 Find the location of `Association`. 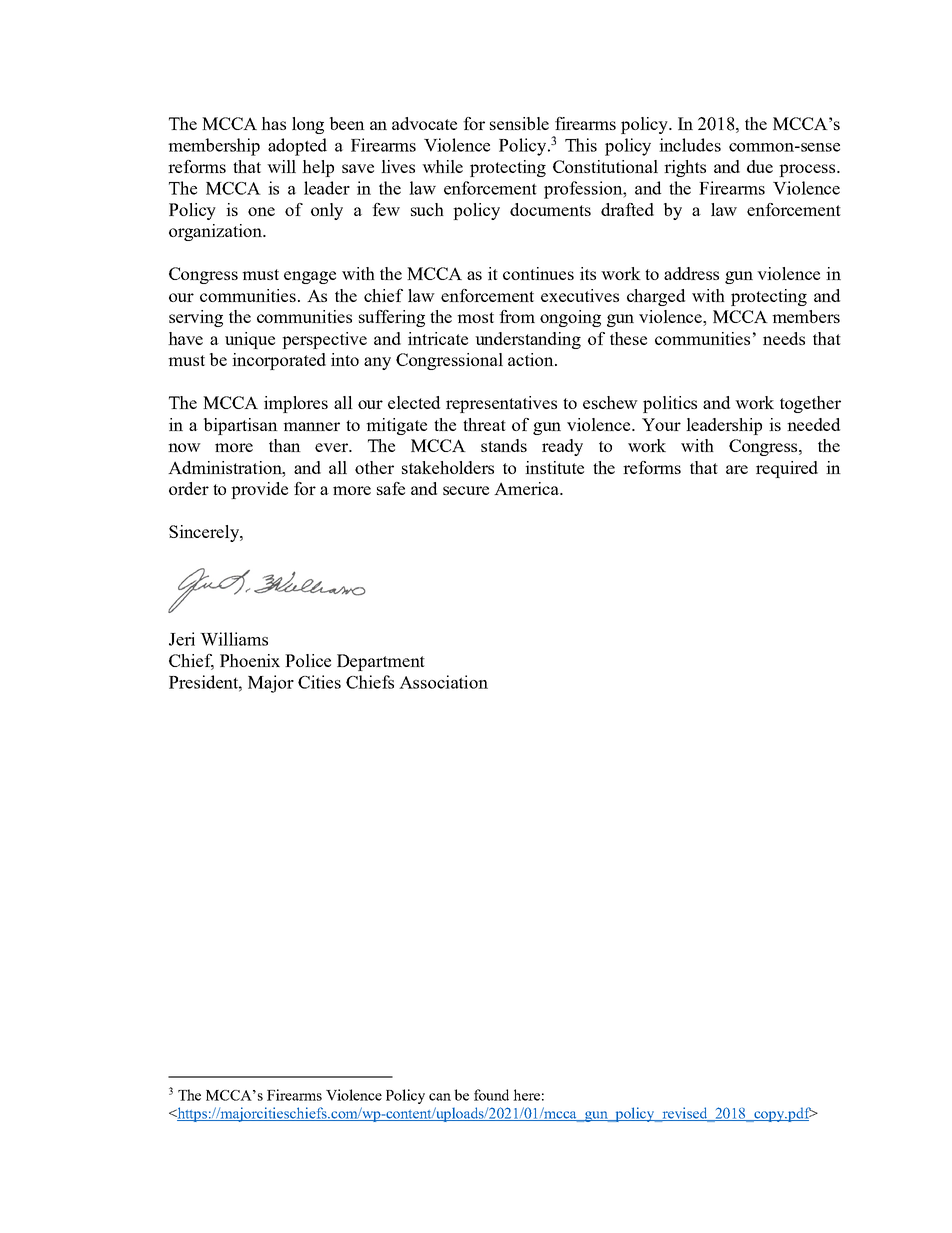

Association is located at coordinates (443, 682).
